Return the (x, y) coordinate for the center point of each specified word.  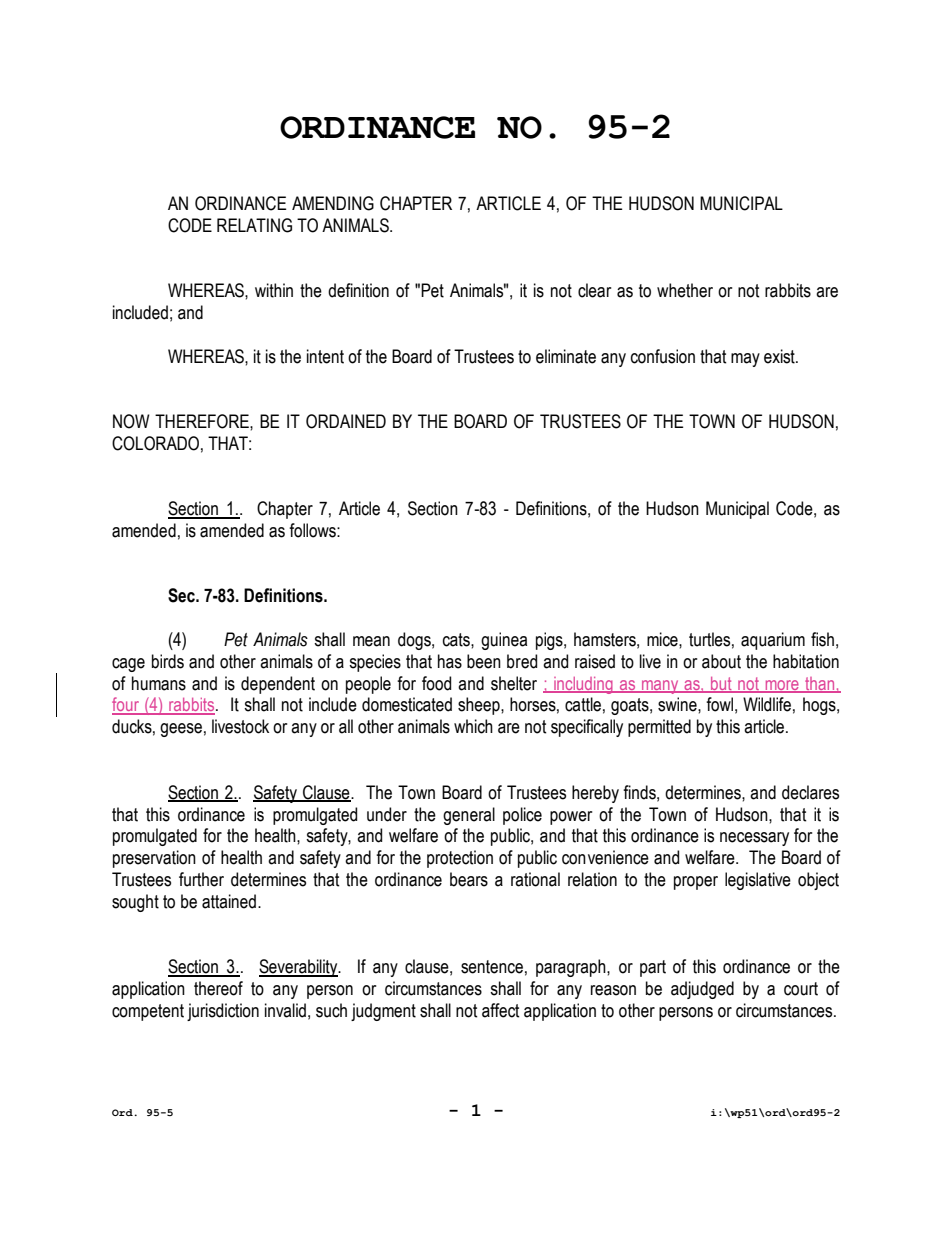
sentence (492, 967)
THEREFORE (203, 421)
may (745, 360)
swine (678, 704)
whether (685, 290)
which (473, 726)
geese (181, 730)
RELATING (254, 225)
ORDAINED (346, 421)
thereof (218, 988)
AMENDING (333, 203)
